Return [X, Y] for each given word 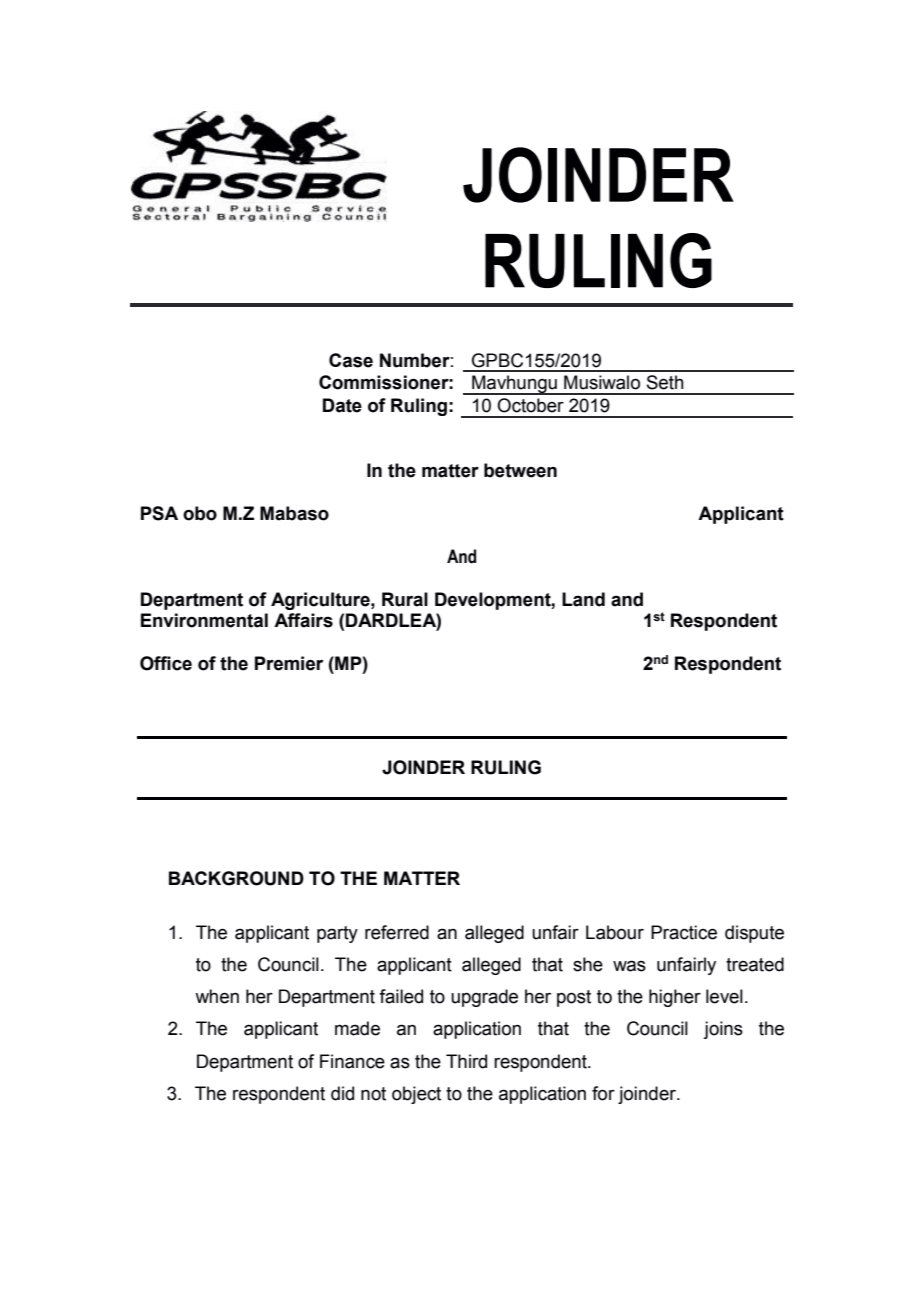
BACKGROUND [236, 878]
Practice [684, 932]
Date [342, 405]
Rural [405, 599]
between [520, 470]
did [342, 1093]
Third [466, 1061]
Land [583, 599]
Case [351, 360]
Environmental [204, 620]
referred [397, 932]
